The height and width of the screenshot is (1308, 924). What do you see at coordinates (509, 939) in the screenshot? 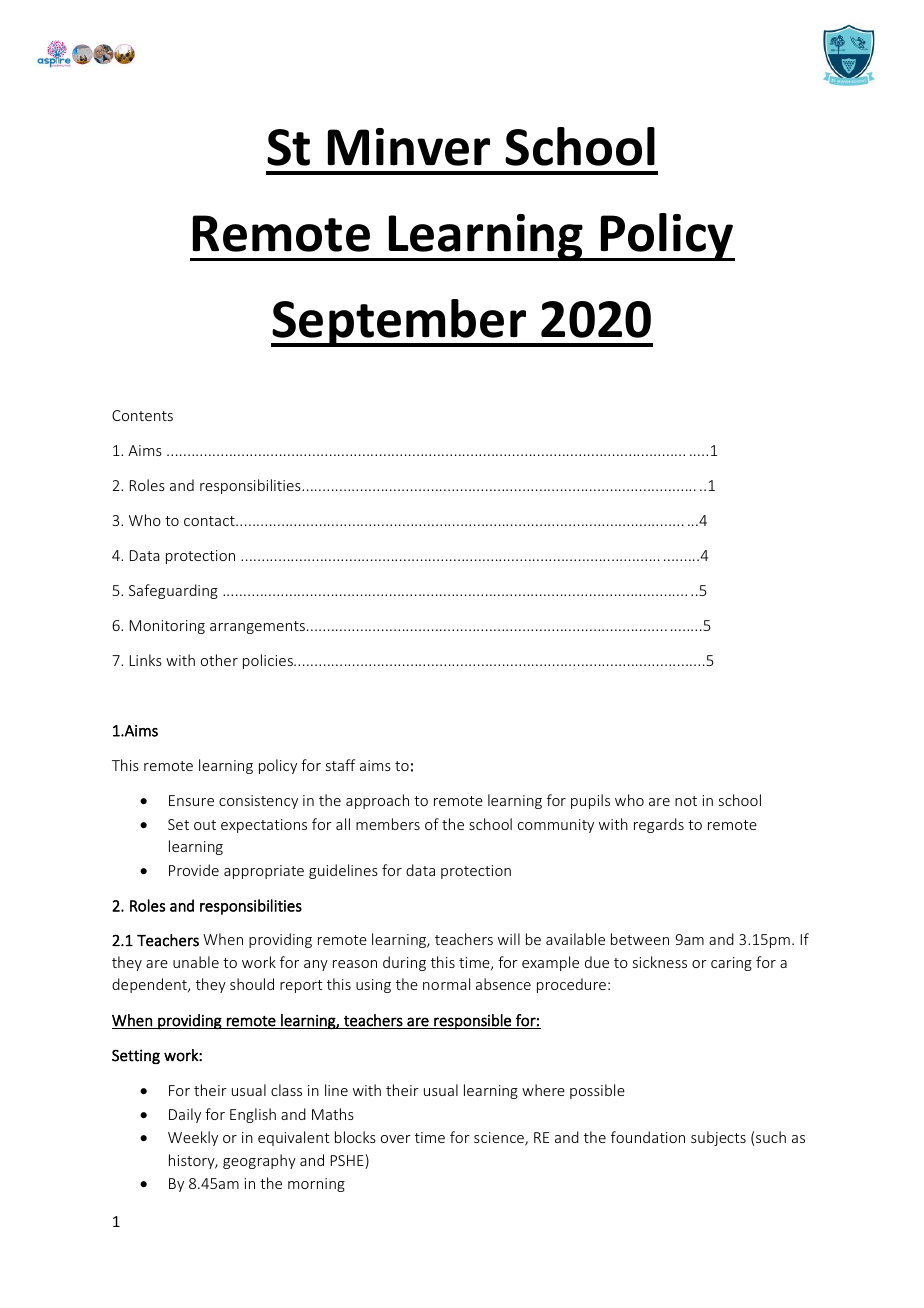
I see `will` at bounding box center [509, 939].
